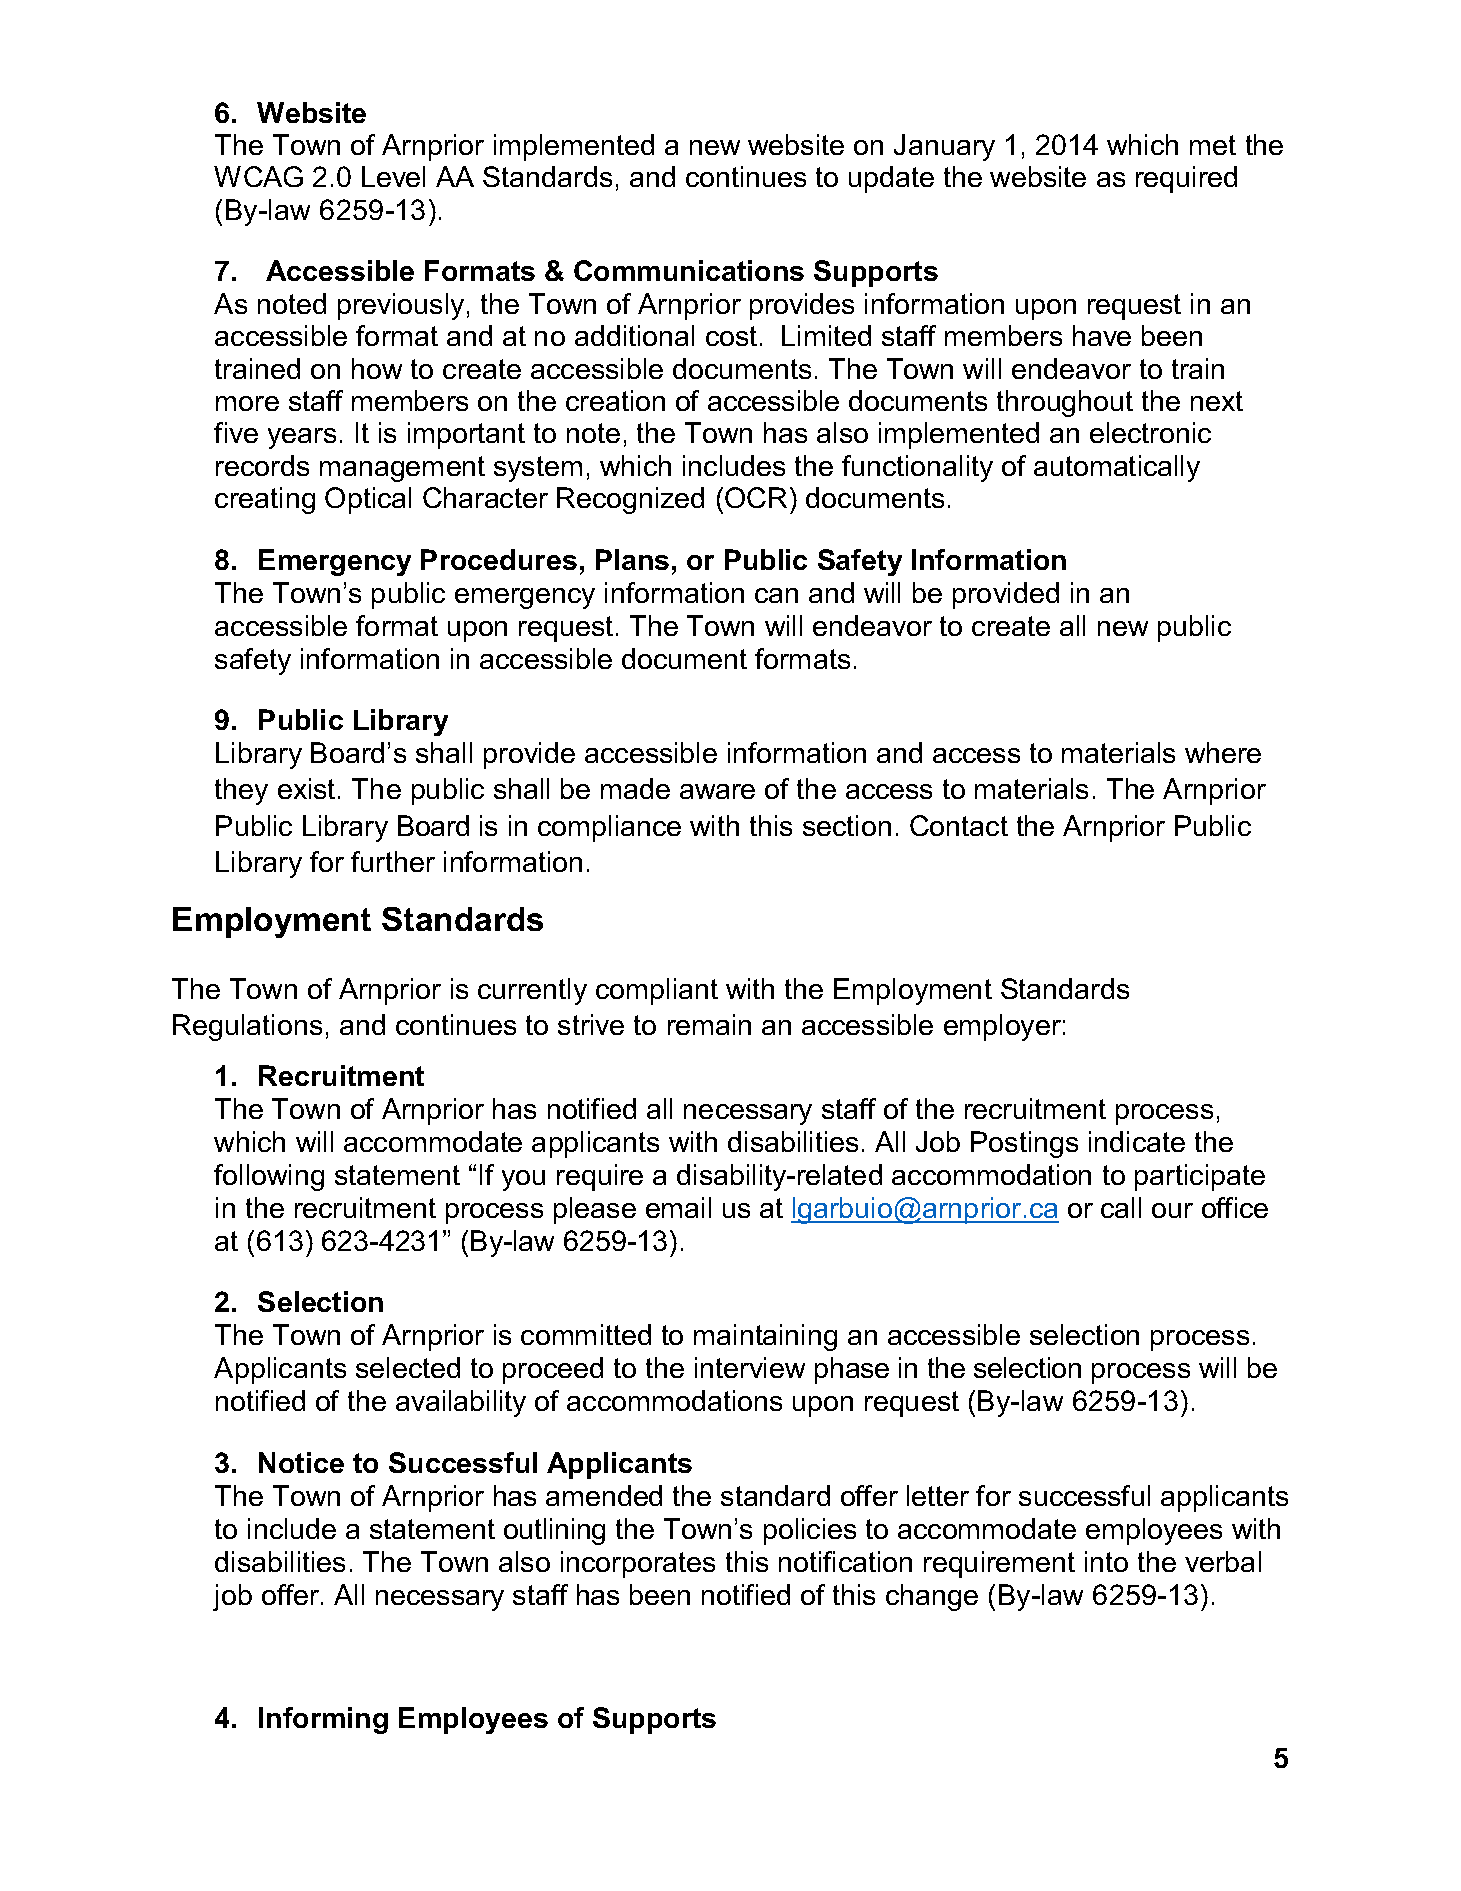  I want to click on electronic, so click(1150, 432).
